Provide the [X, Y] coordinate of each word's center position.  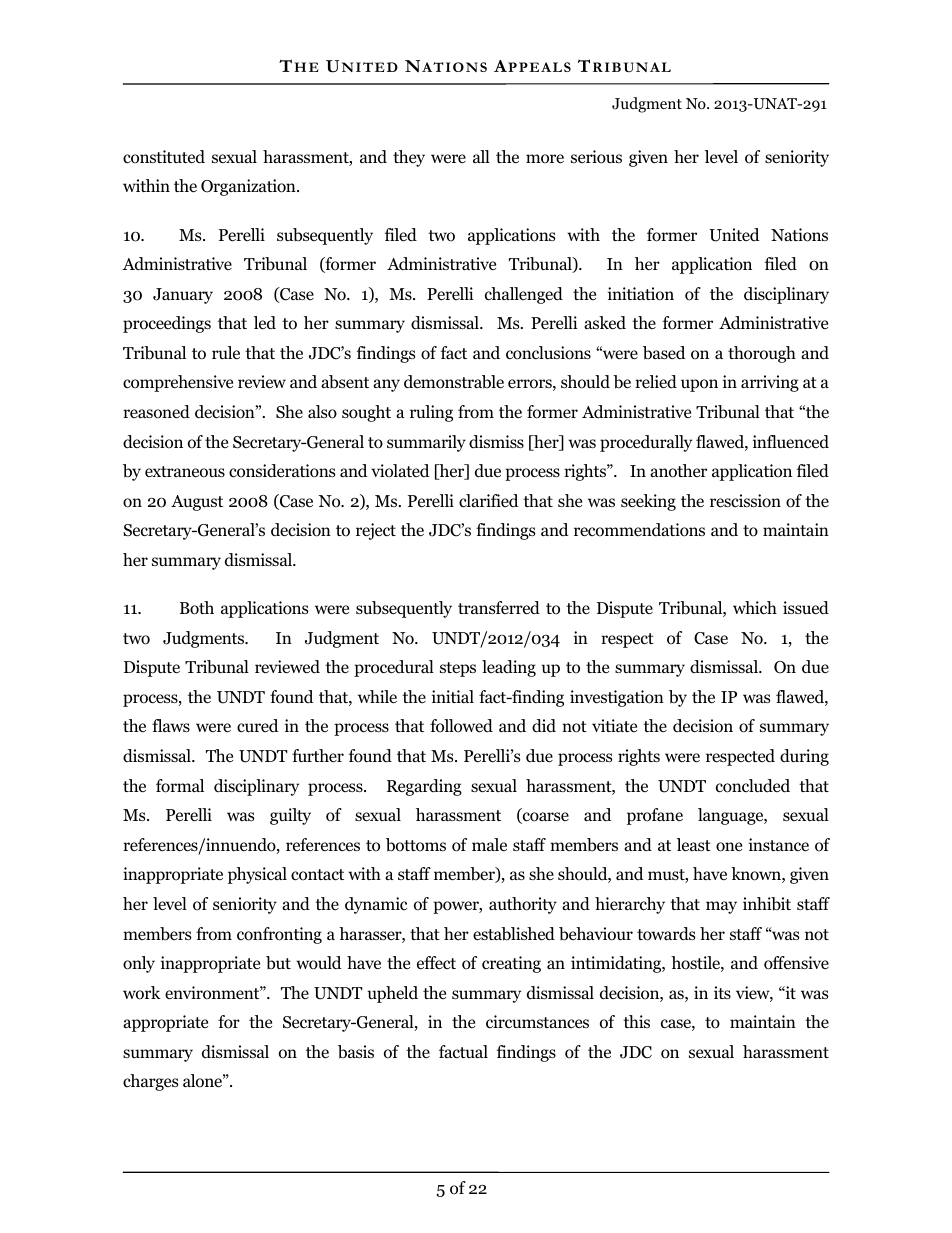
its [722, 992]
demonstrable [454, 382]
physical [257, 875]
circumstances [537, 1021]
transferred [499, 607]
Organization [249, 187]
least [694, 844]
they [409, 158]
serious [596, 157]
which [755, 607]
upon [699, 385]
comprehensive [178, 383]
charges [150, 1082]
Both [197, 608]
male [489, 844]
